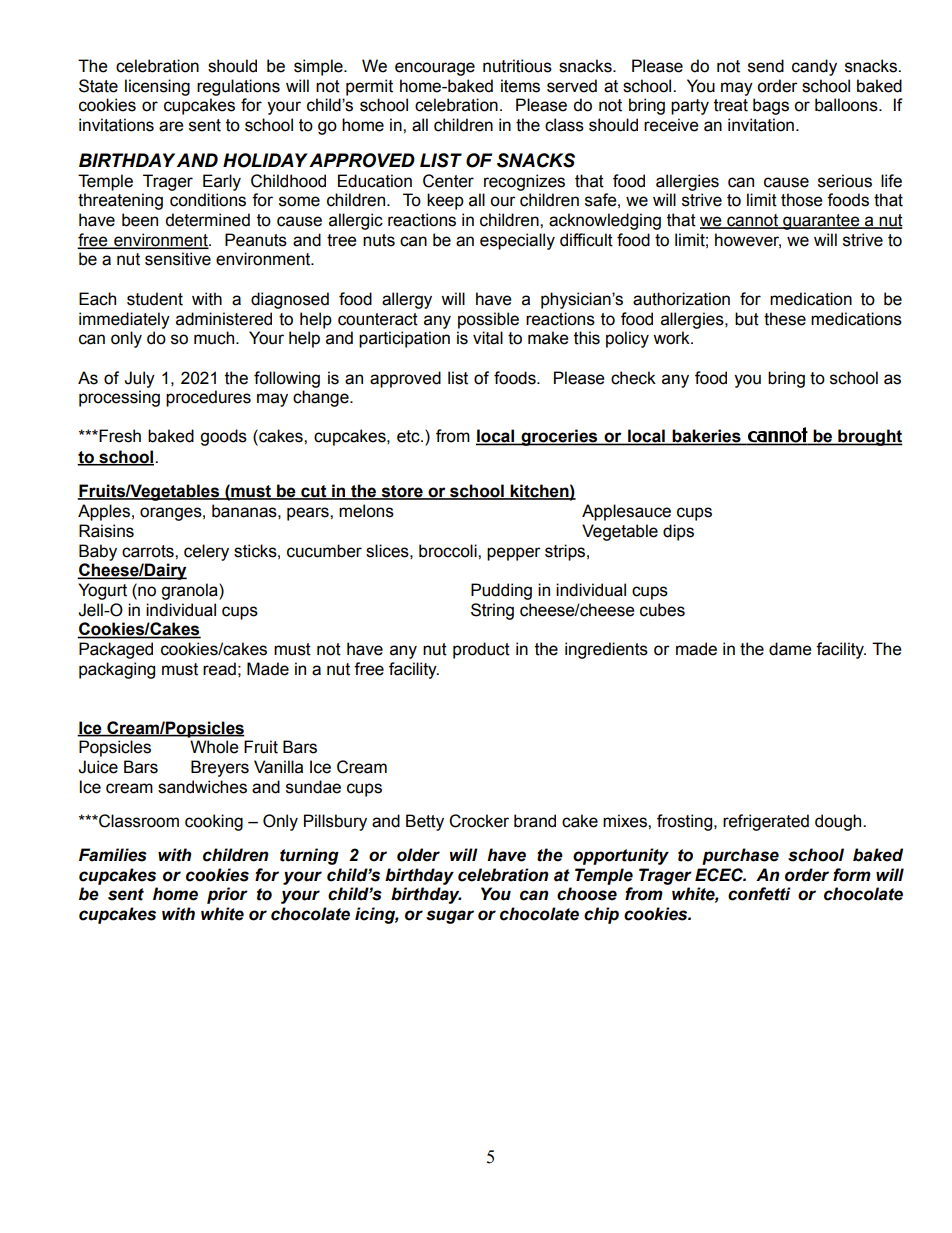 The height and width of the screenshot is (1233, 952). What do you see at coordinates (771, 106) in the screenshot?
I see `bags` at bounding box center [771, 106].
